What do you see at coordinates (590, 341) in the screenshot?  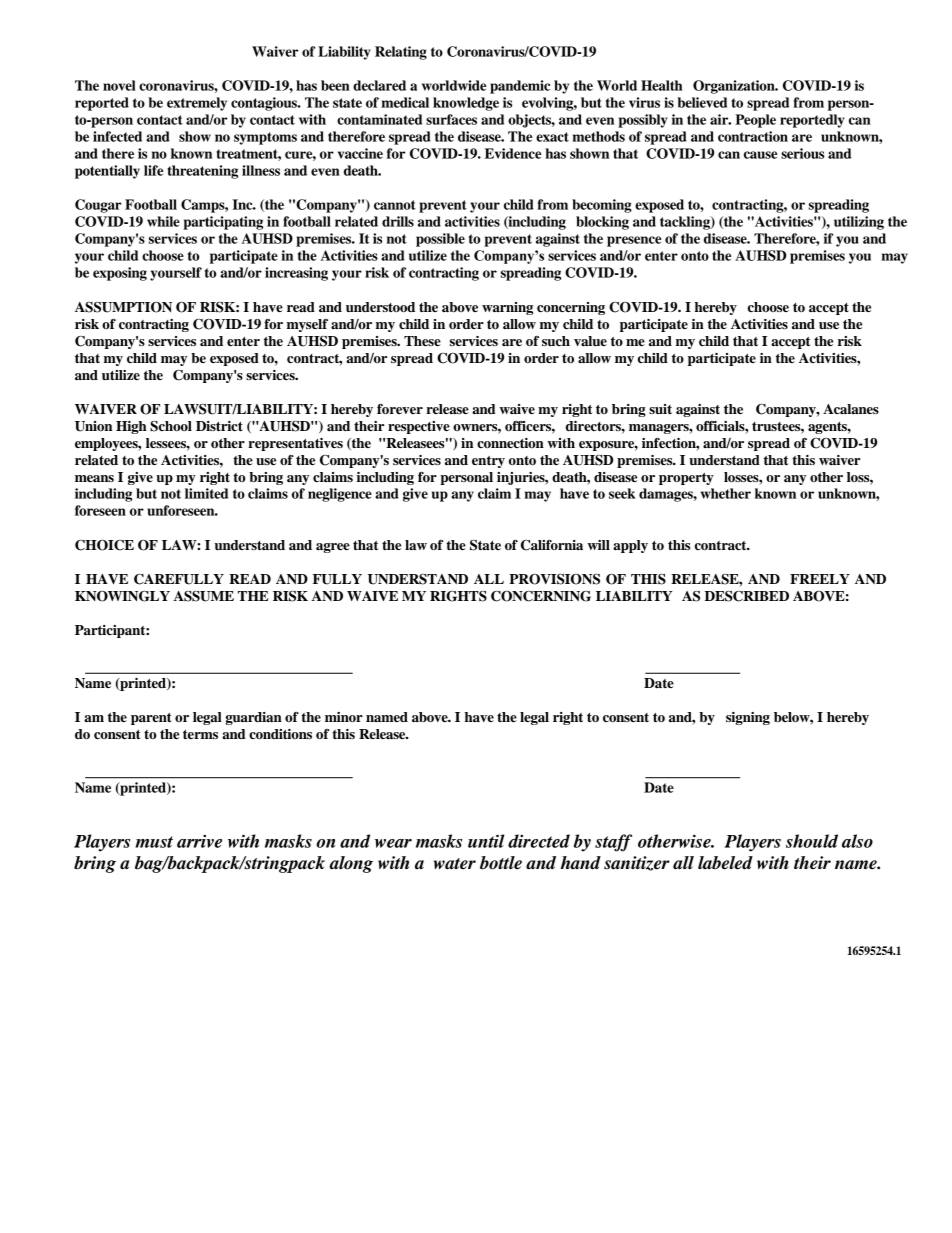 I see `value` at bounding box center [590, 341].
